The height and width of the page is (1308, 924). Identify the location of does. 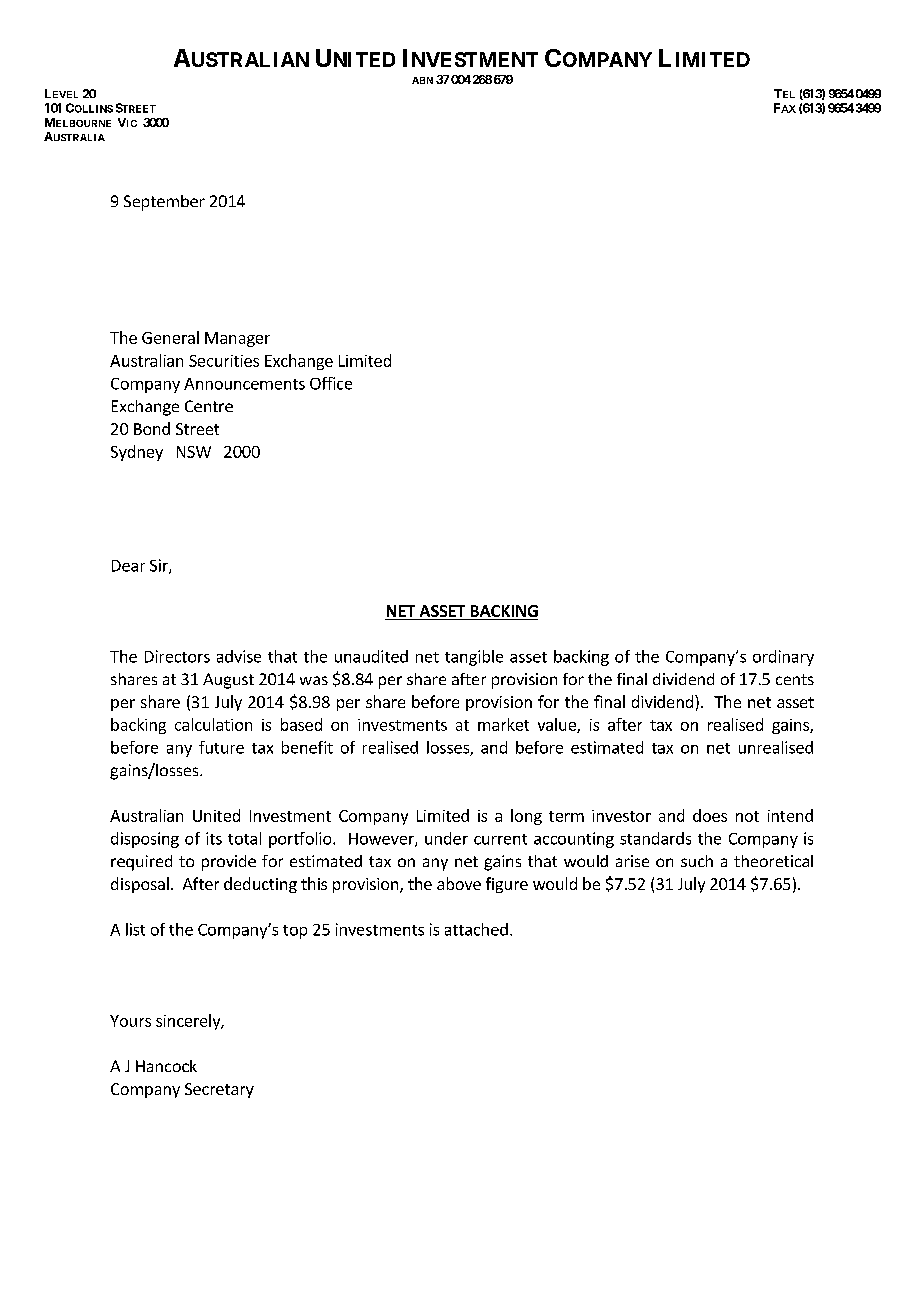
(710, 815).
